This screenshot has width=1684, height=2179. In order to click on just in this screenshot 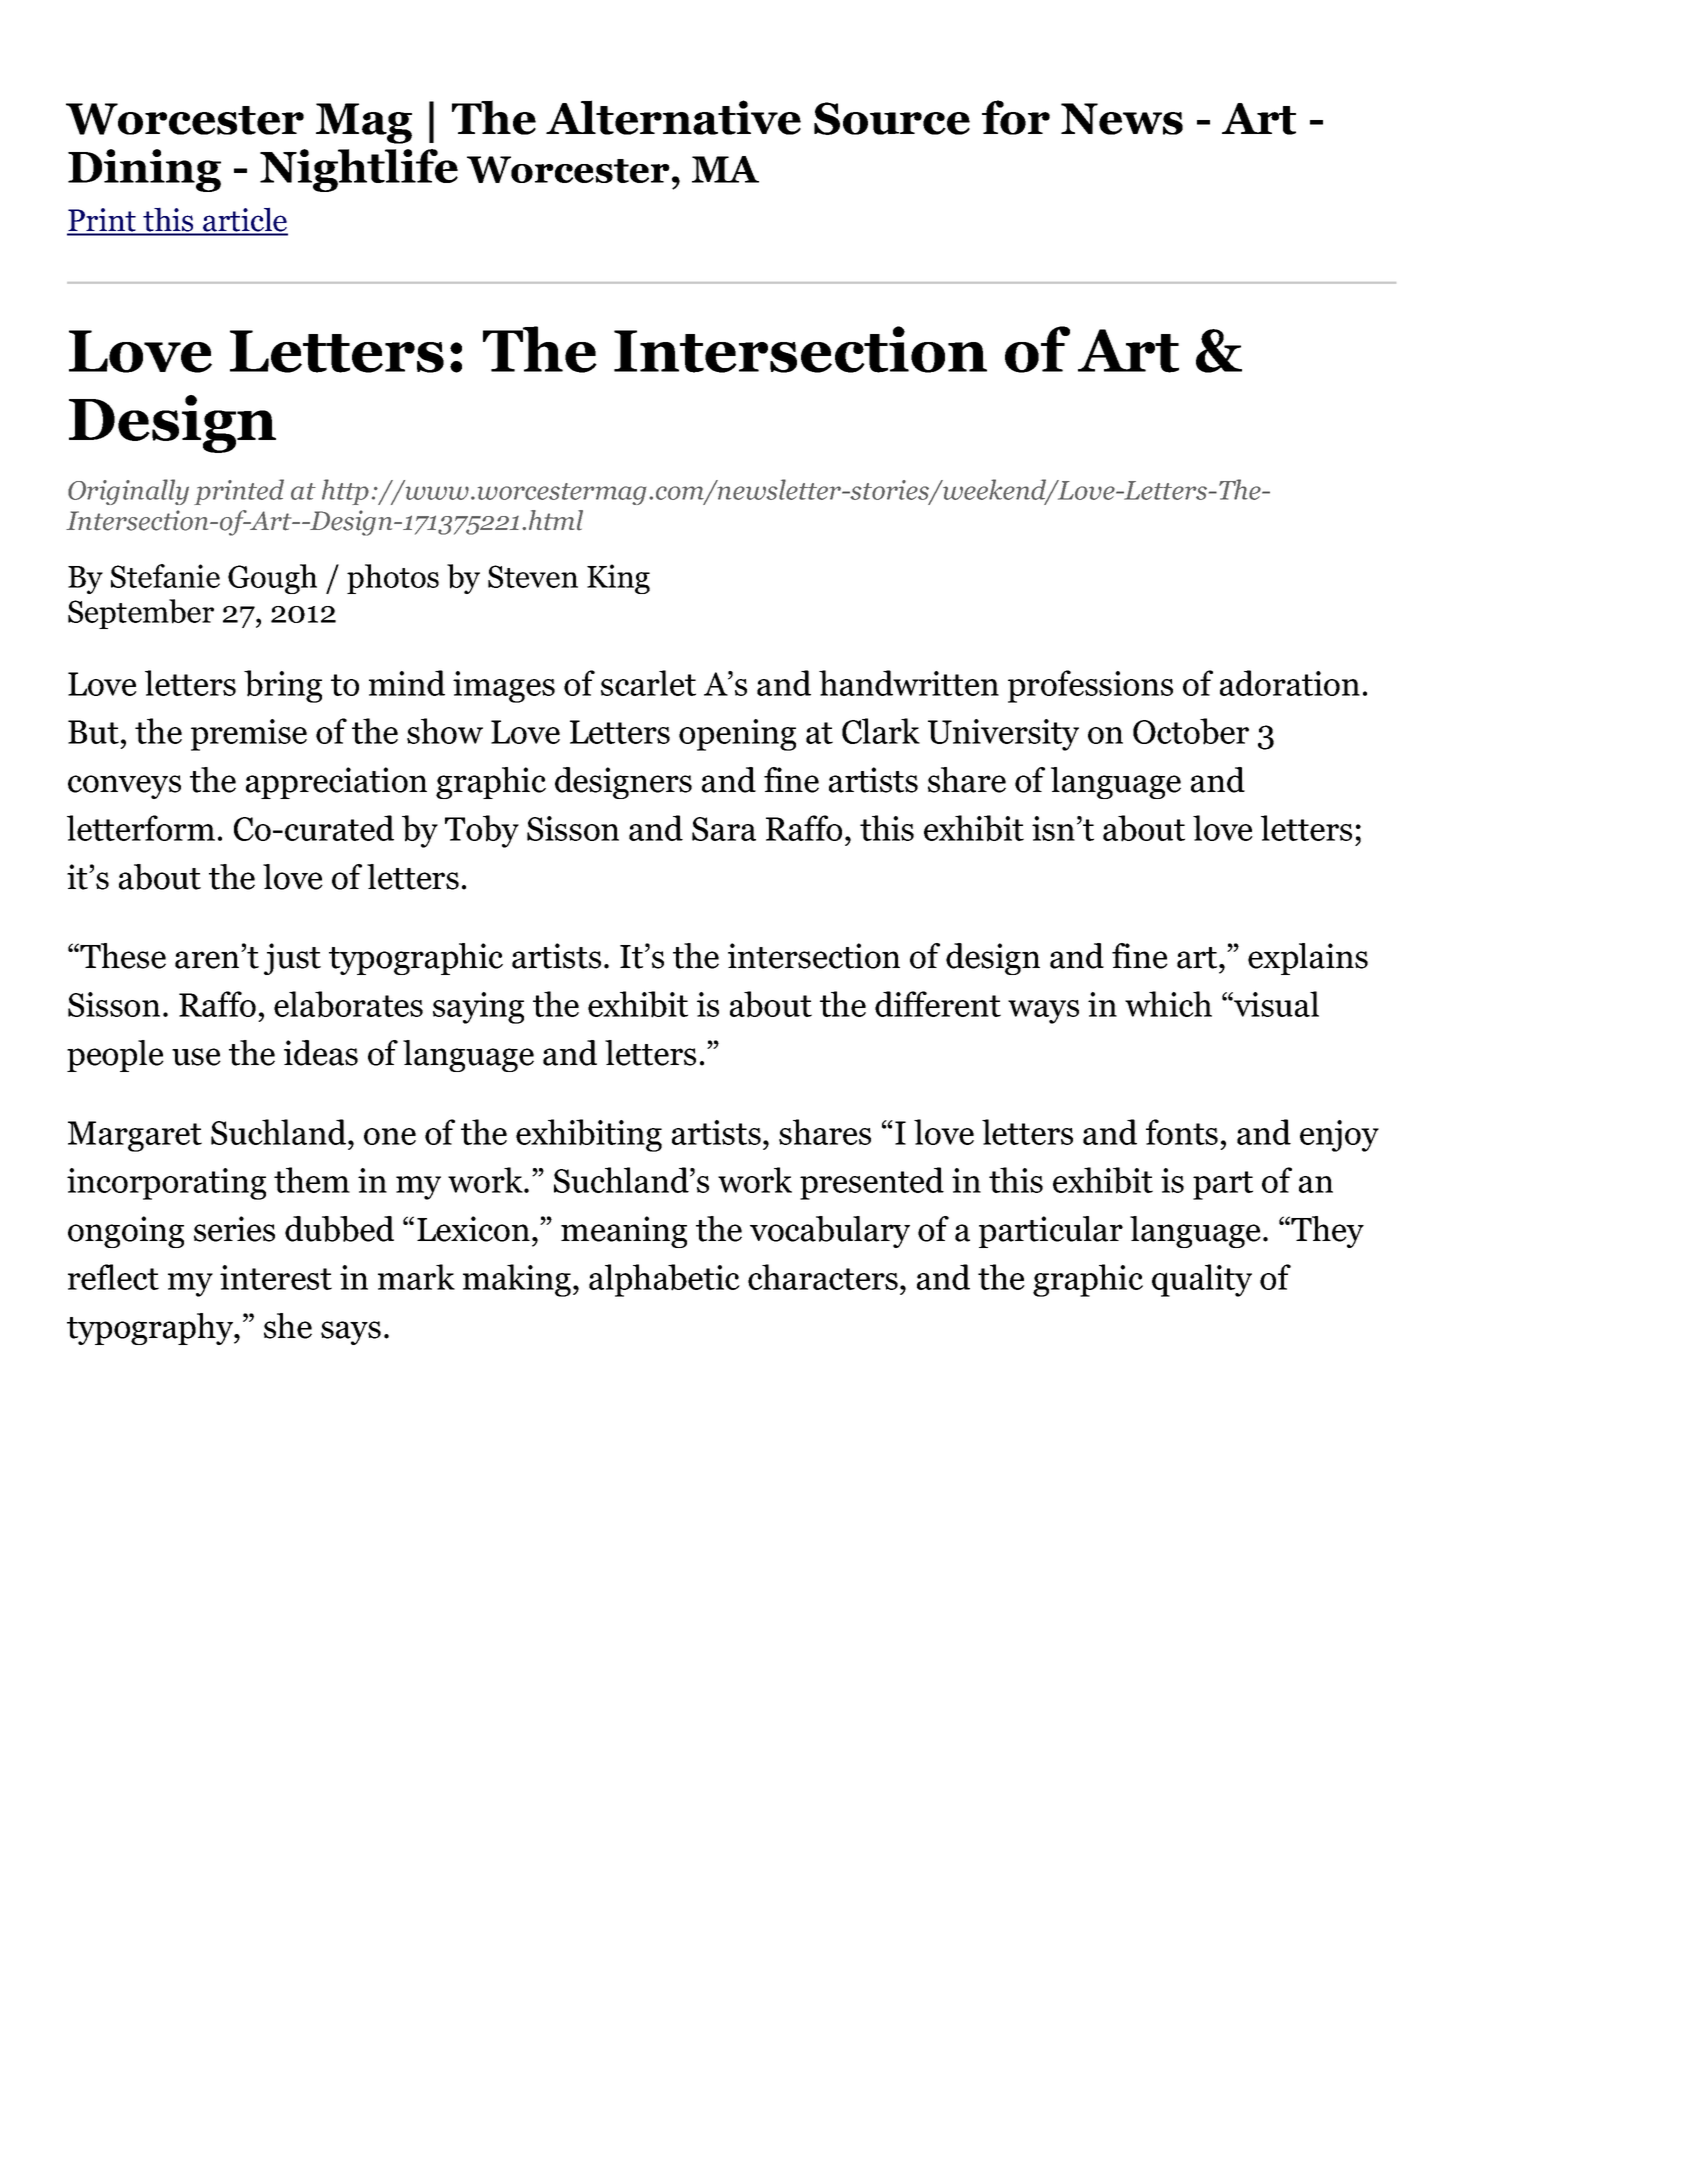, I will do `click(292, 959)`.
